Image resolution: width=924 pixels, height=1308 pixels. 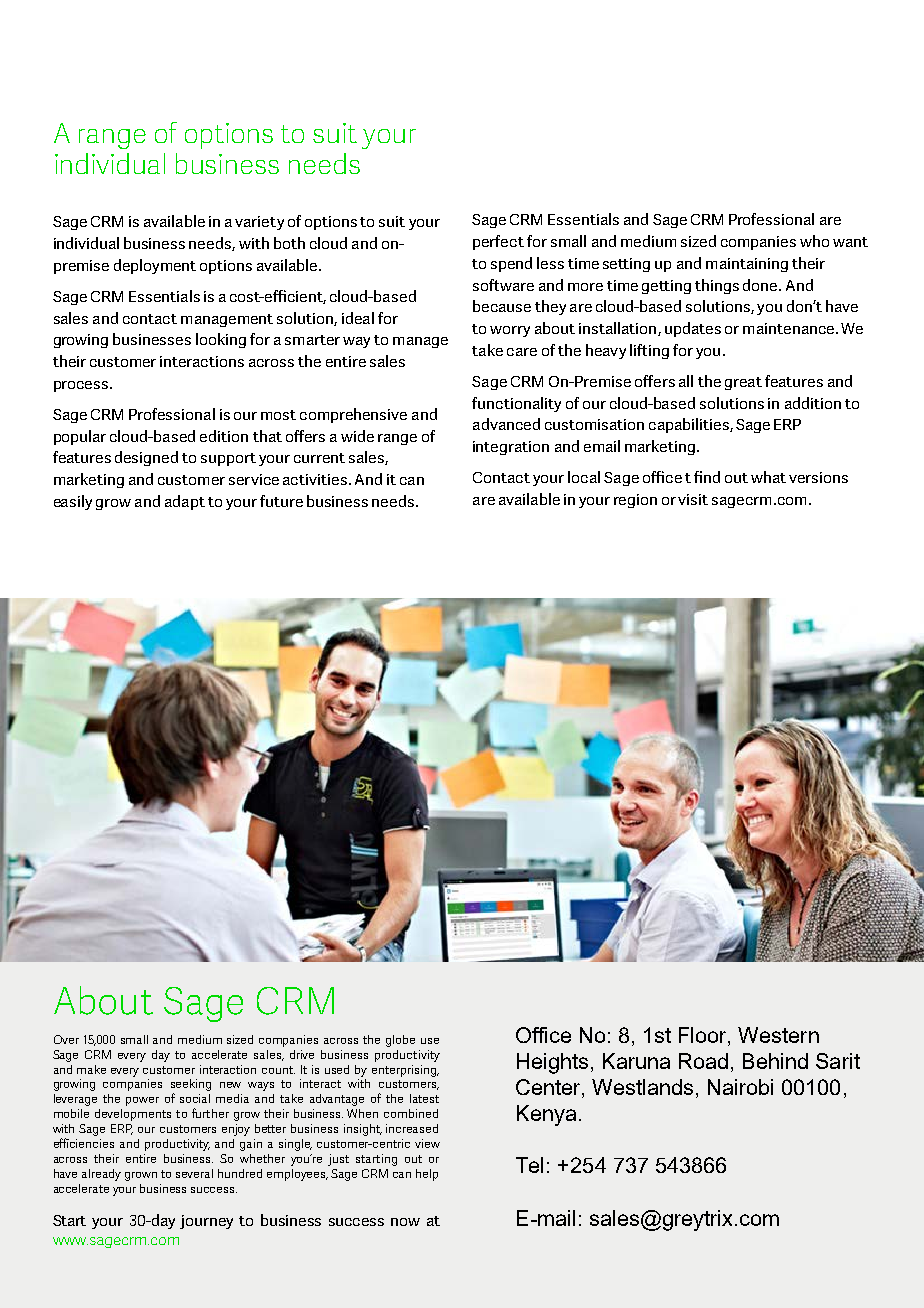 I want to click on visit, so click(x=693, y=499).
